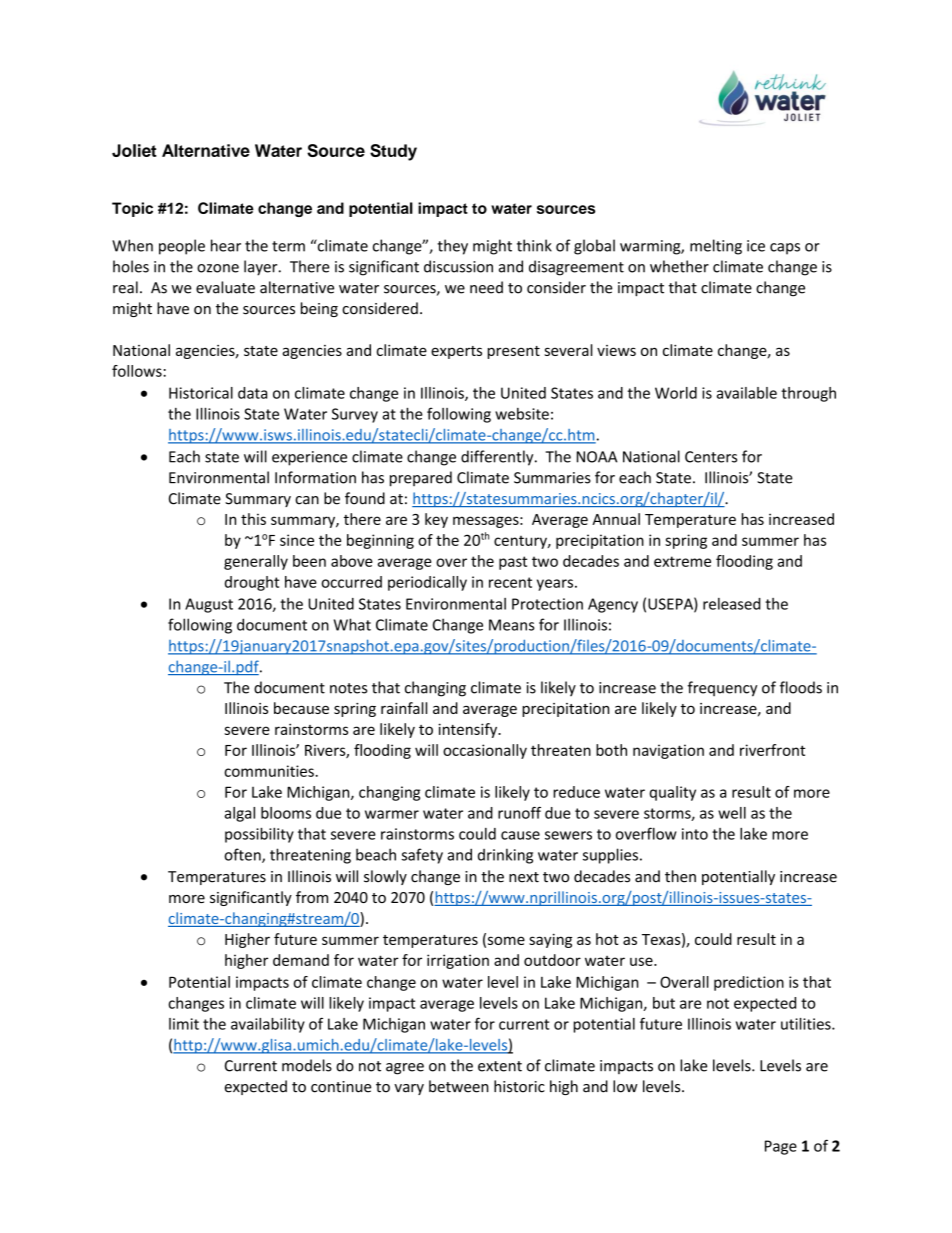  What do you see at coordinates (716, 247) in the screenshot?
I see `melting` at bounding box center [716, 247].
